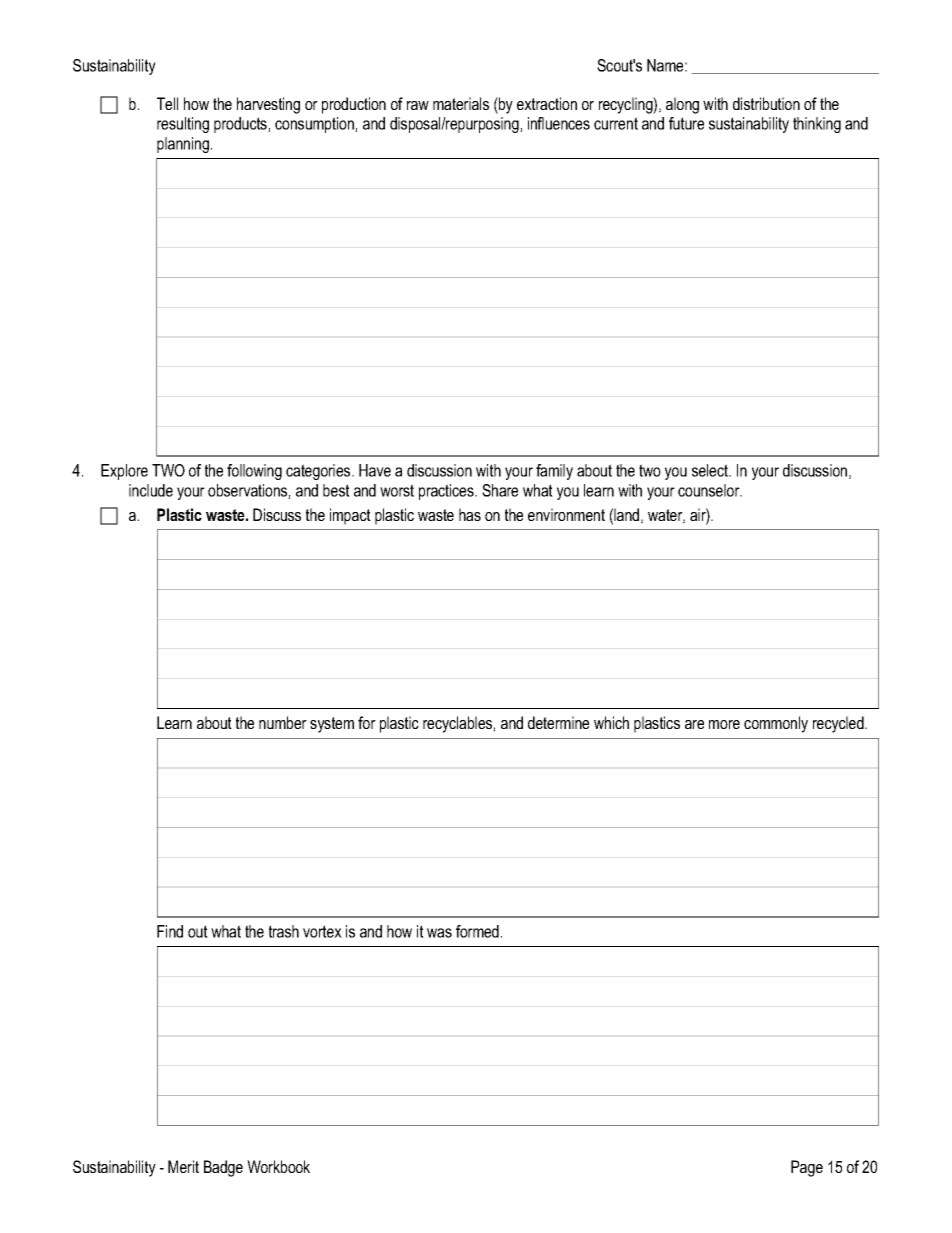 This screenshot has width=952, height=1233. Describe the element at coordinates (477, 931) in the screenshot. I see `formed` at that location.
